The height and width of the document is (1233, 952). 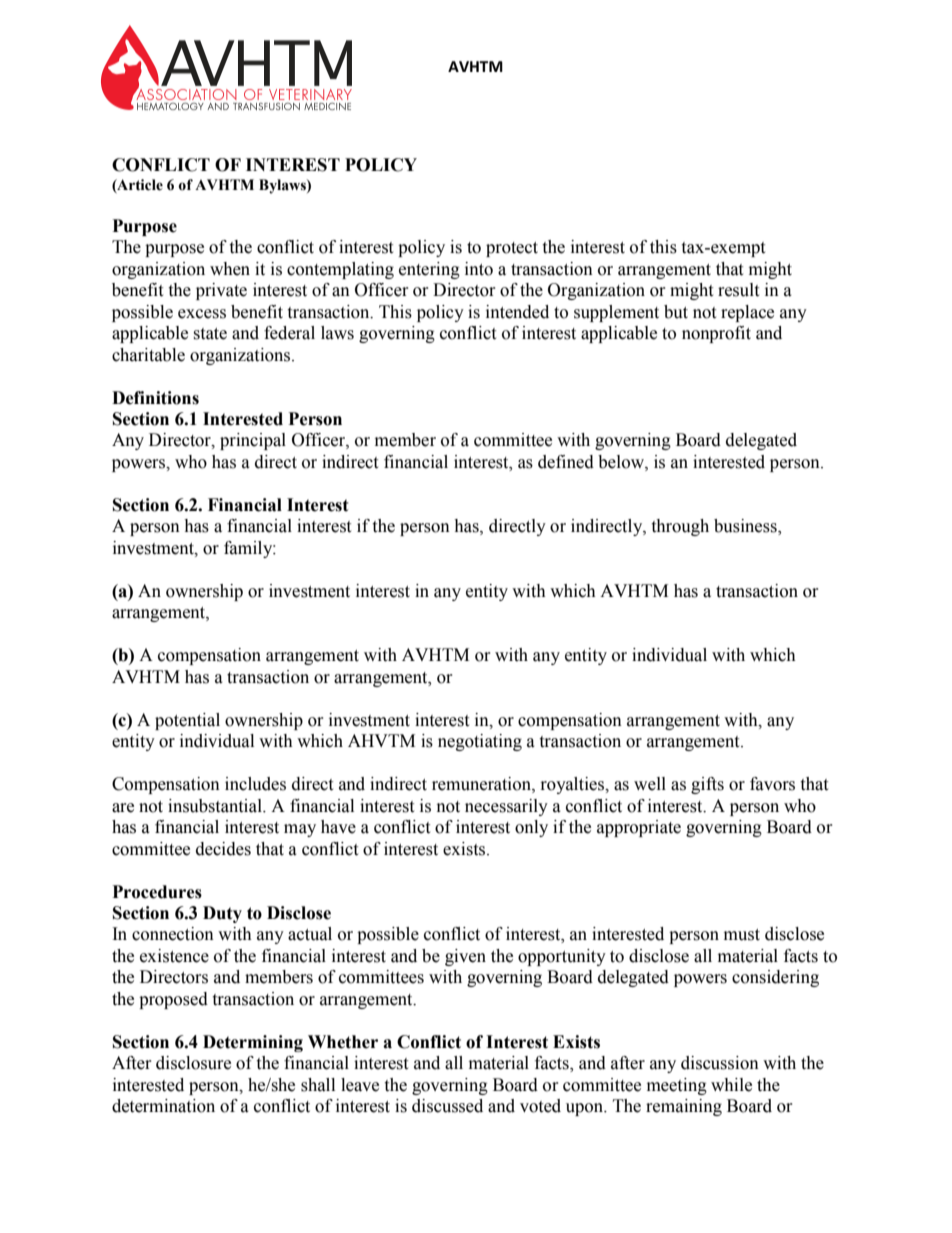 I want to click on entering, so click(x=429, y=270).
